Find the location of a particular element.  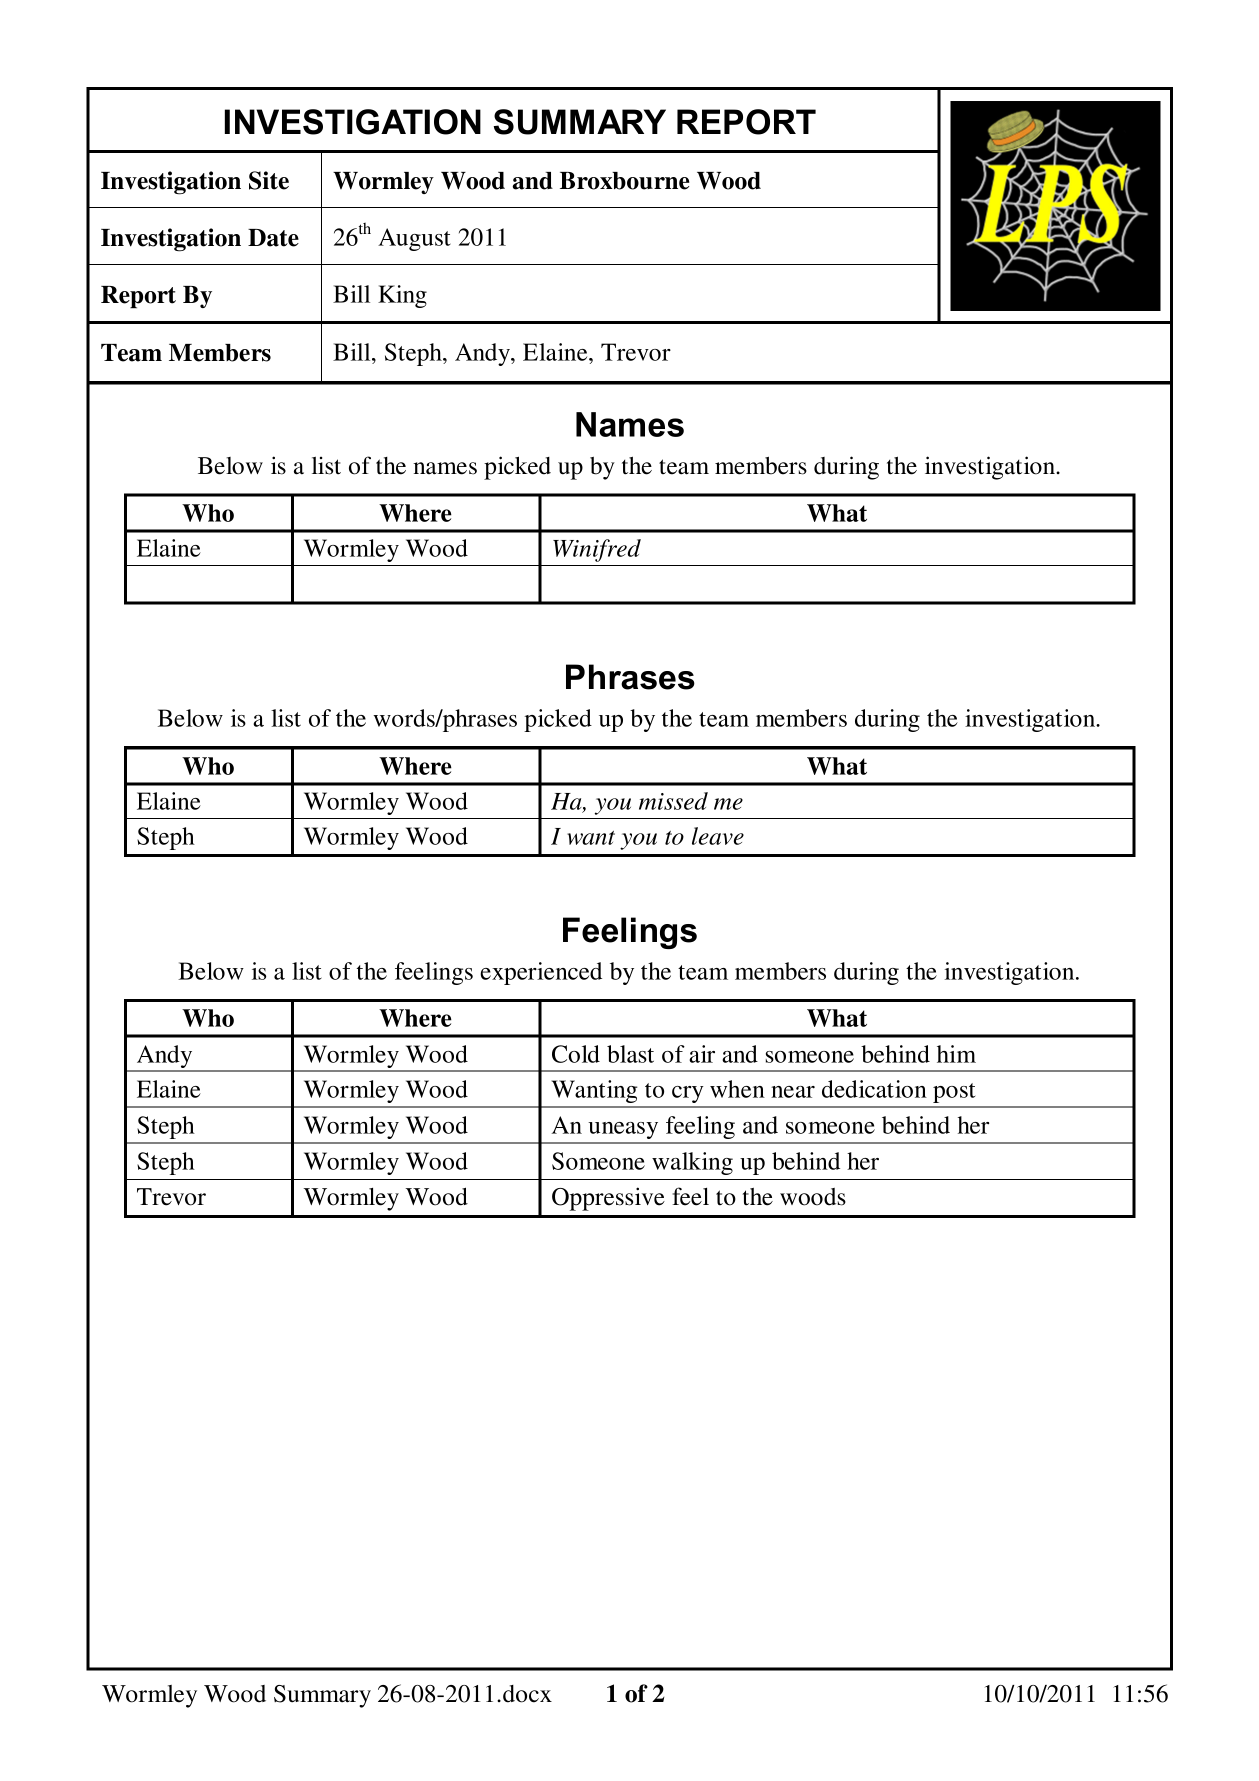

blast is located at coordinates (630, 1054).
